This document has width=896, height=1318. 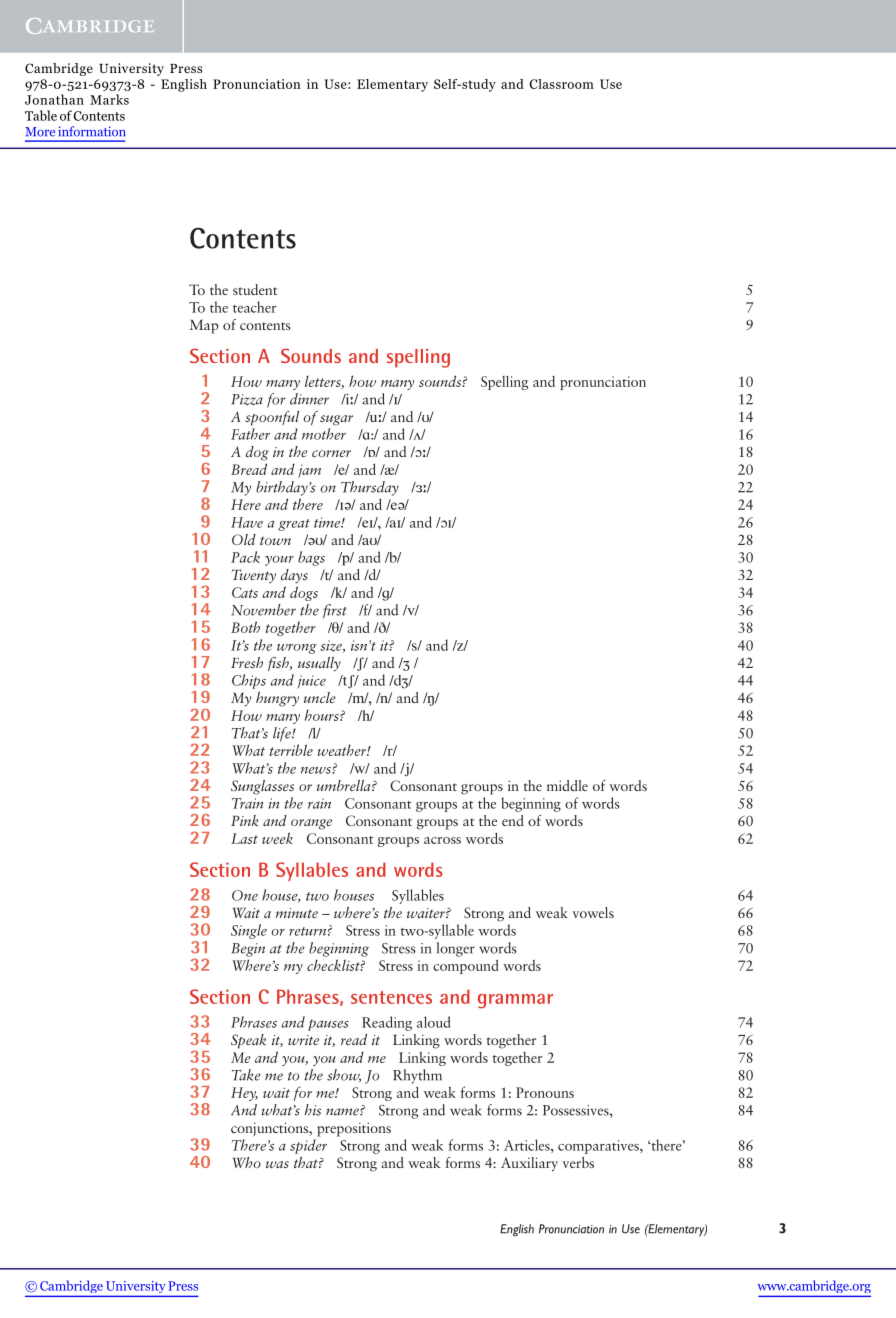 What do you see at coordinates (317, 770) in the document?
I see `news` at bounding box center [317, 770].
